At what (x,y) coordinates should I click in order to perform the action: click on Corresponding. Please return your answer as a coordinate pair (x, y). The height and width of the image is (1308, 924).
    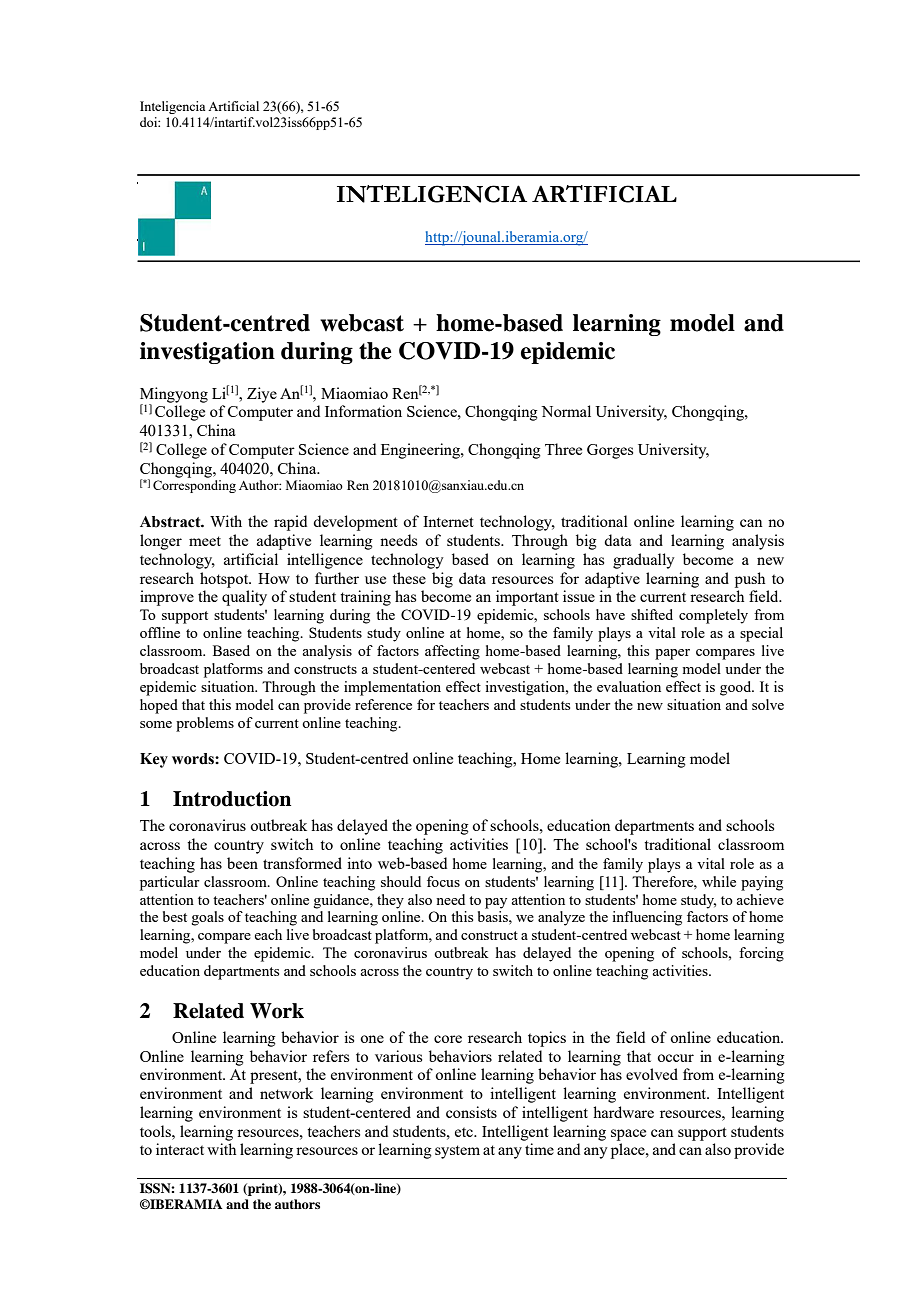
    Looking at the image, I should click on (194, 486).
